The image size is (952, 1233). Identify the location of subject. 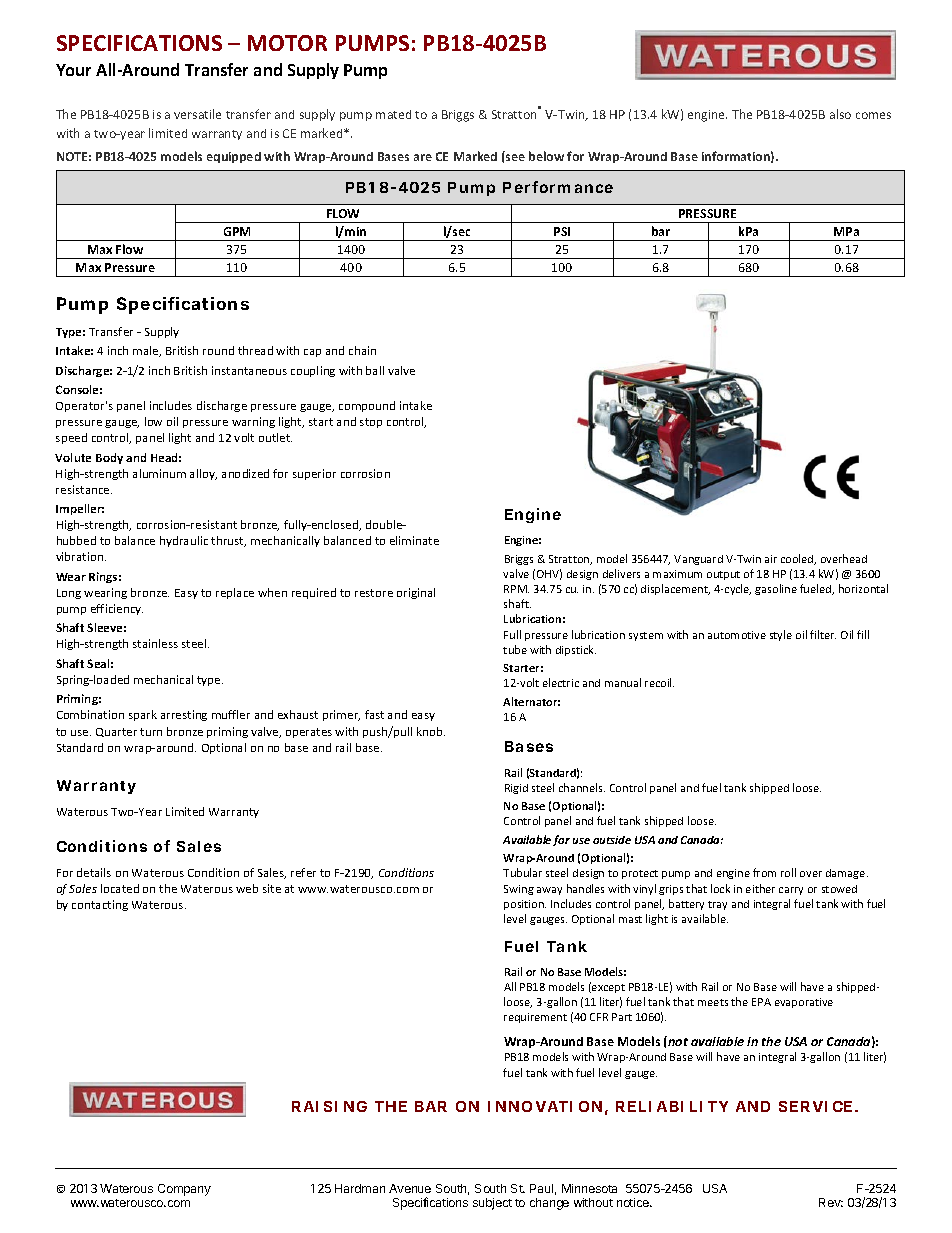
(492, 1204).
